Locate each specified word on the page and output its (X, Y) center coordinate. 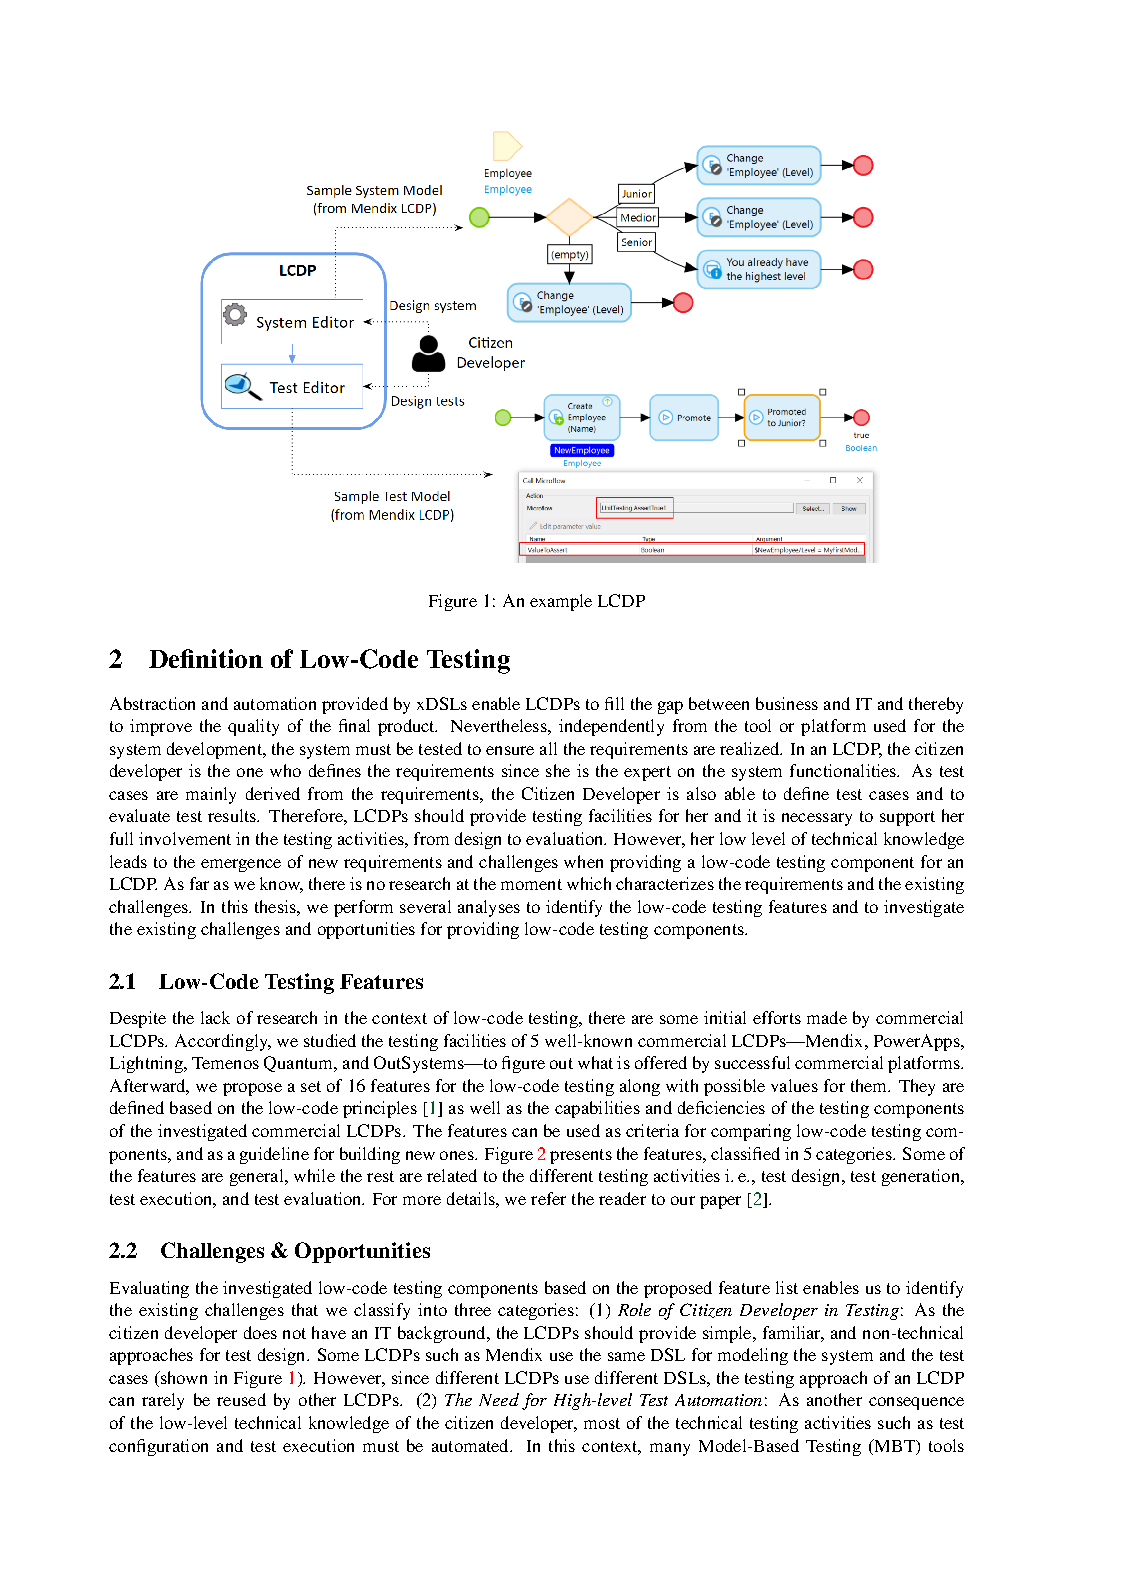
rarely (163, 1401)
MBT (894, 1445)
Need (499, 1399)
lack (215, 1017)
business (787, 703)
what (595, 1062)
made (827, 1017)
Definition (206, 658)
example (561, 602)
